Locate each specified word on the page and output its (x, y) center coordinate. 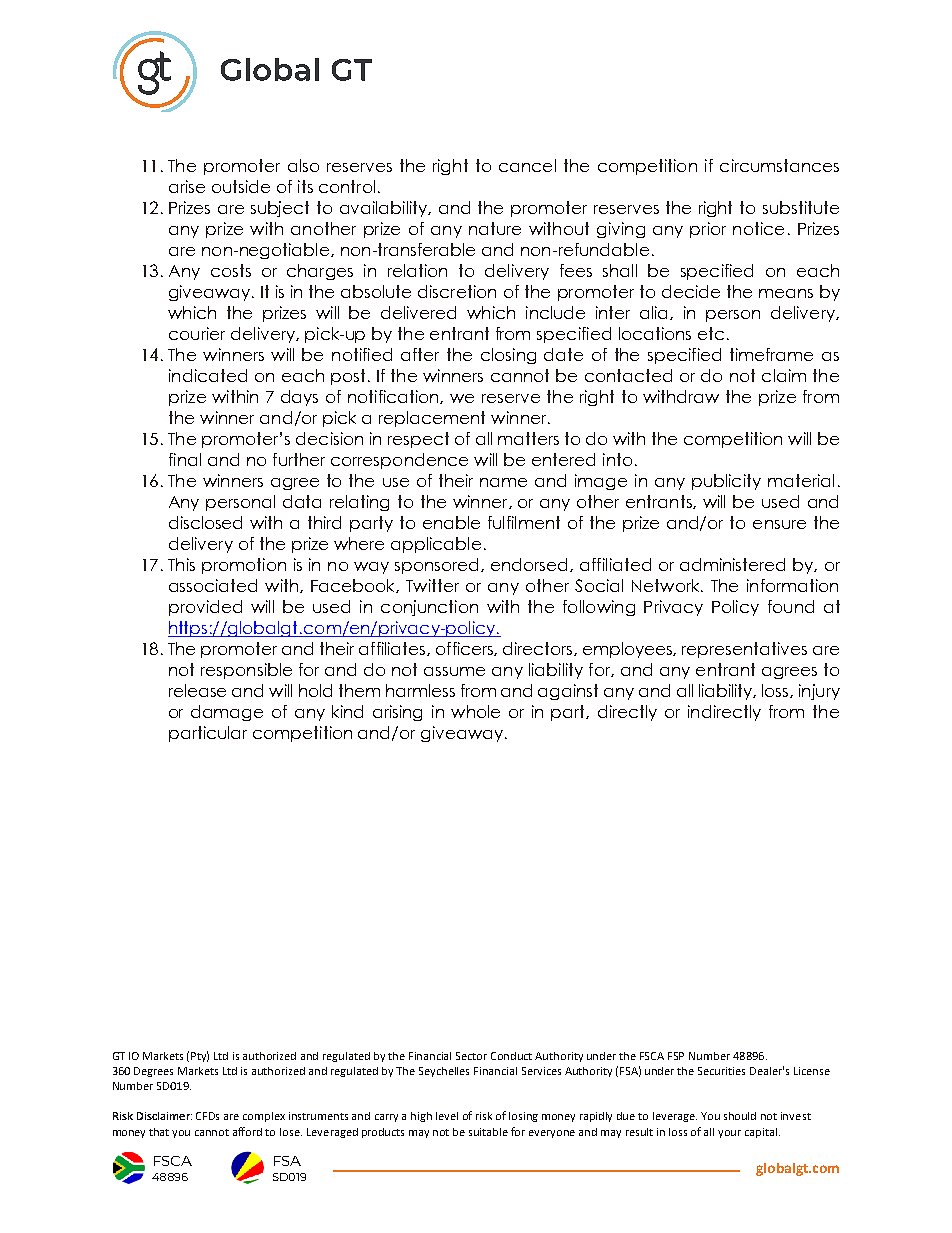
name (503, 482)
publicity (726, 482)
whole (475, 711)
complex (264, 1117)
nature (495, 228)
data (302, 501)
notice (758, 228)
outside (241, 186)
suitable (488, 1132)
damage (227, 713)
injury (819, 692)
